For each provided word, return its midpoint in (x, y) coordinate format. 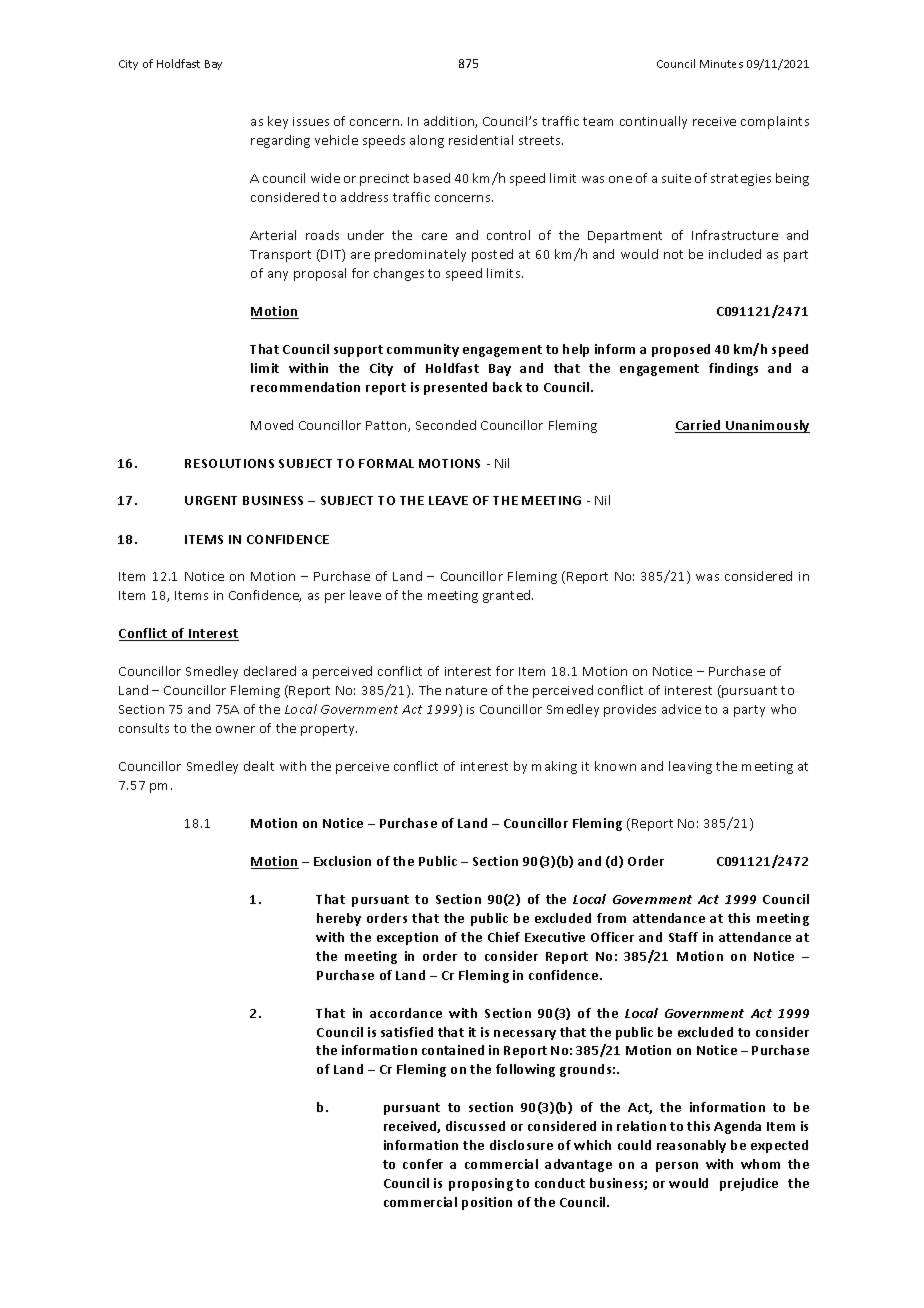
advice (681, 709)
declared (270, 671)
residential (481, 140)
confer (423, 1164)
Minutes (721, 64)
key (278, 122)
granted (508, 596)
